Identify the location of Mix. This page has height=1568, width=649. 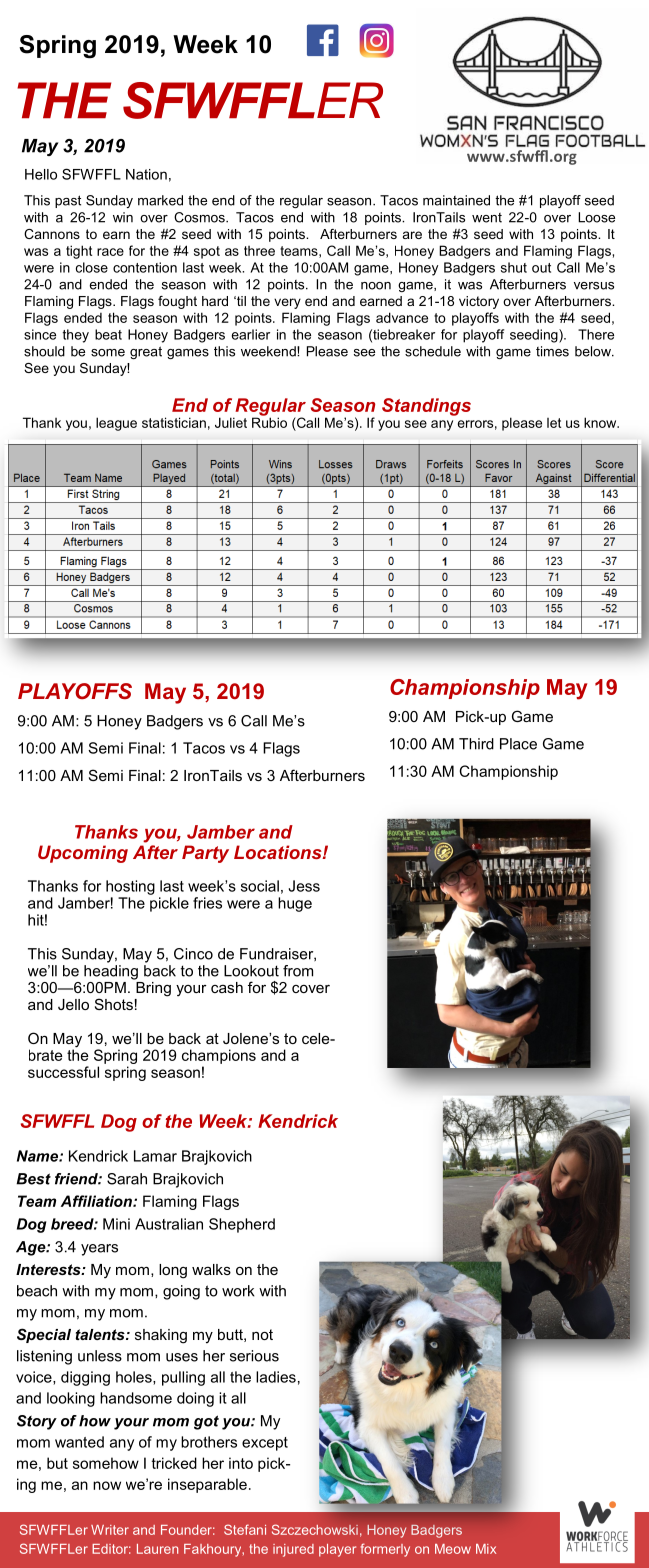
(486, 1549).
